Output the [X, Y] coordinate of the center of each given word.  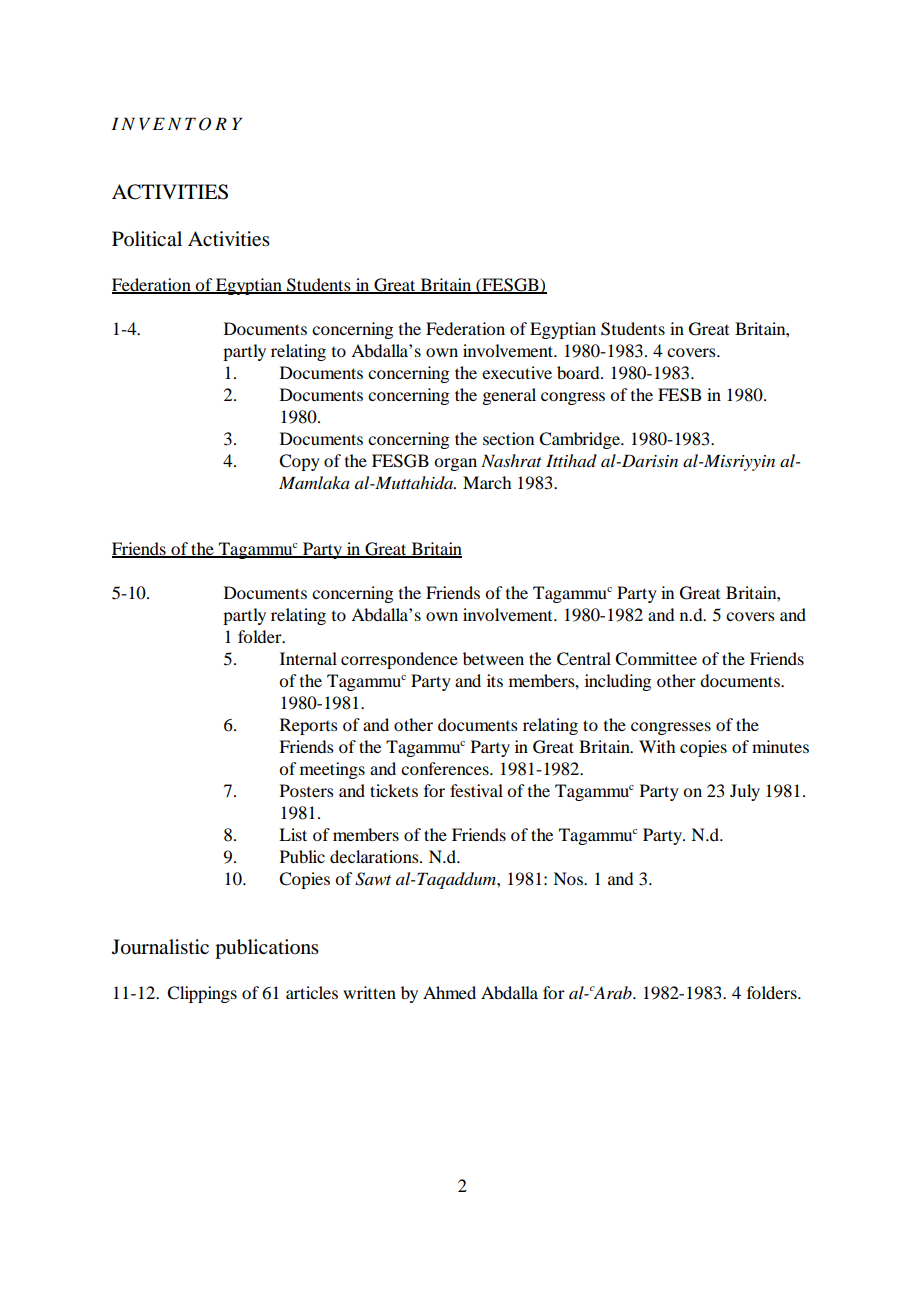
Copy [299, 462]
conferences [446, 768]
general [509, 396]
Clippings [202, 994]
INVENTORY [176, 124]
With [657, 746]
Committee [656, 659]
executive [517, 372]
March [487, 482]
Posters [307, 790]
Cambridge [580, 440]
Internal [308, 658]
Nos [569, 878]
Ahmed [449, 992]
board [579, 372]
